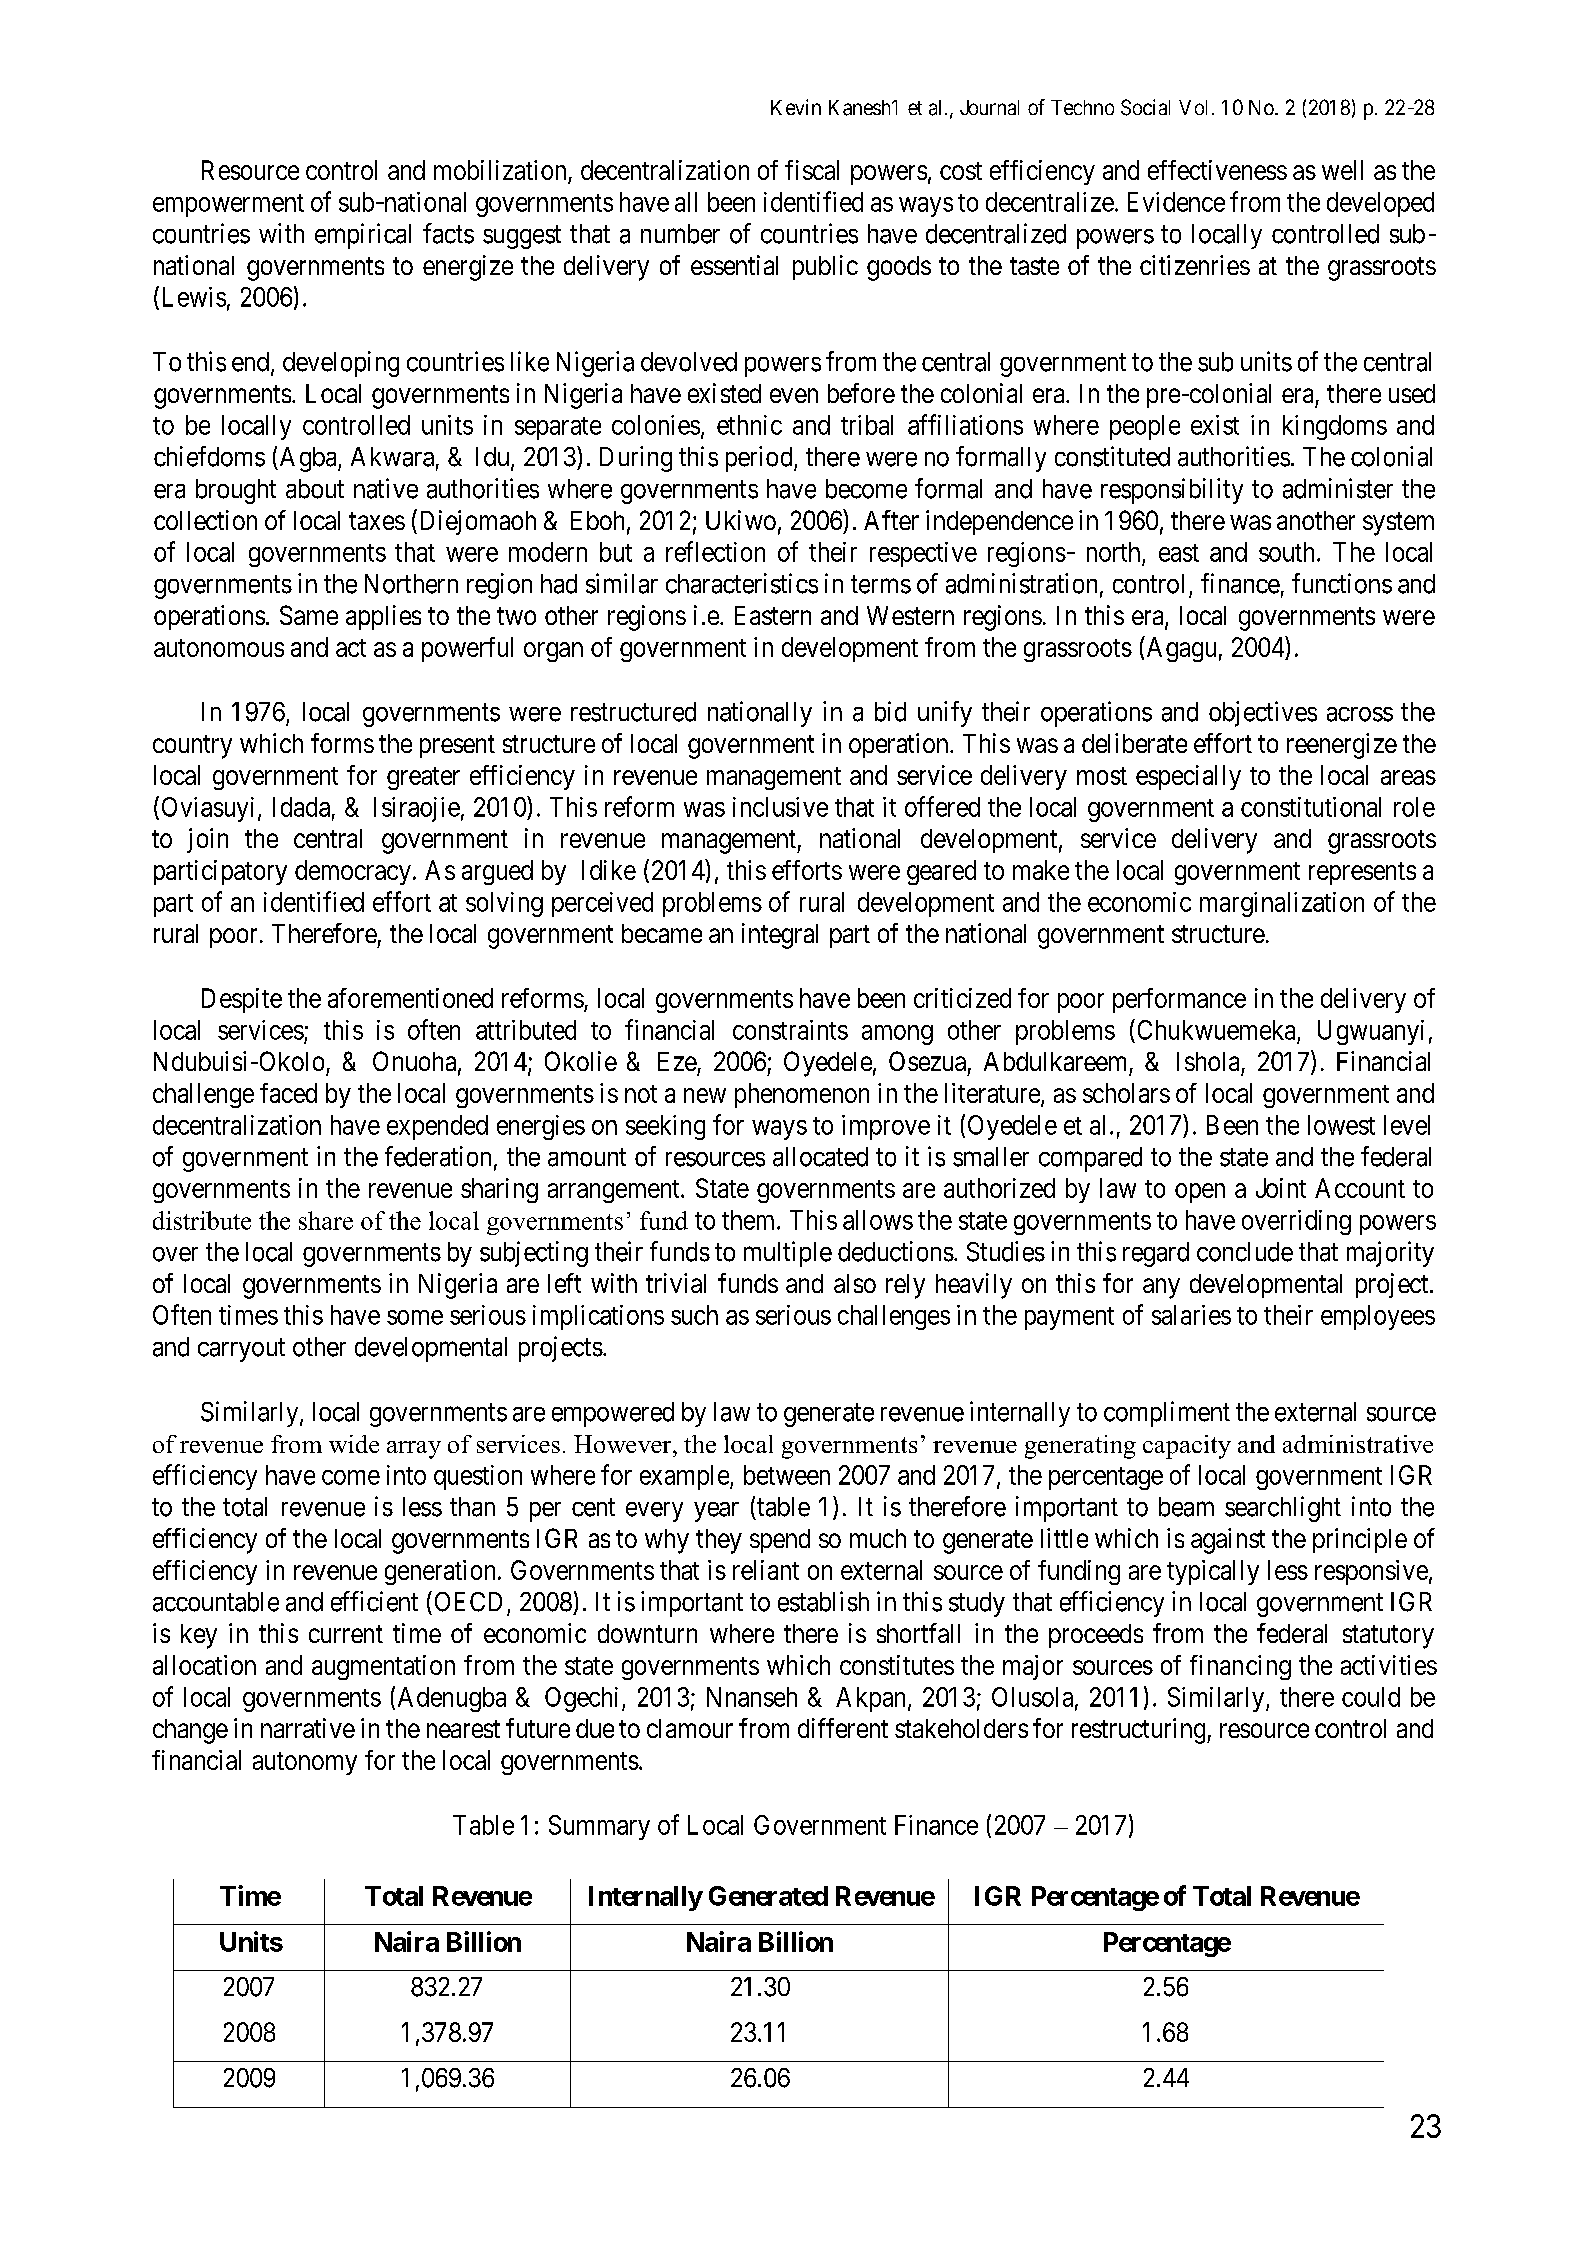 Image resolution: width=1588 pixels, height=2244 pixels. I want to click on conclude, so click(1245, 1252).
